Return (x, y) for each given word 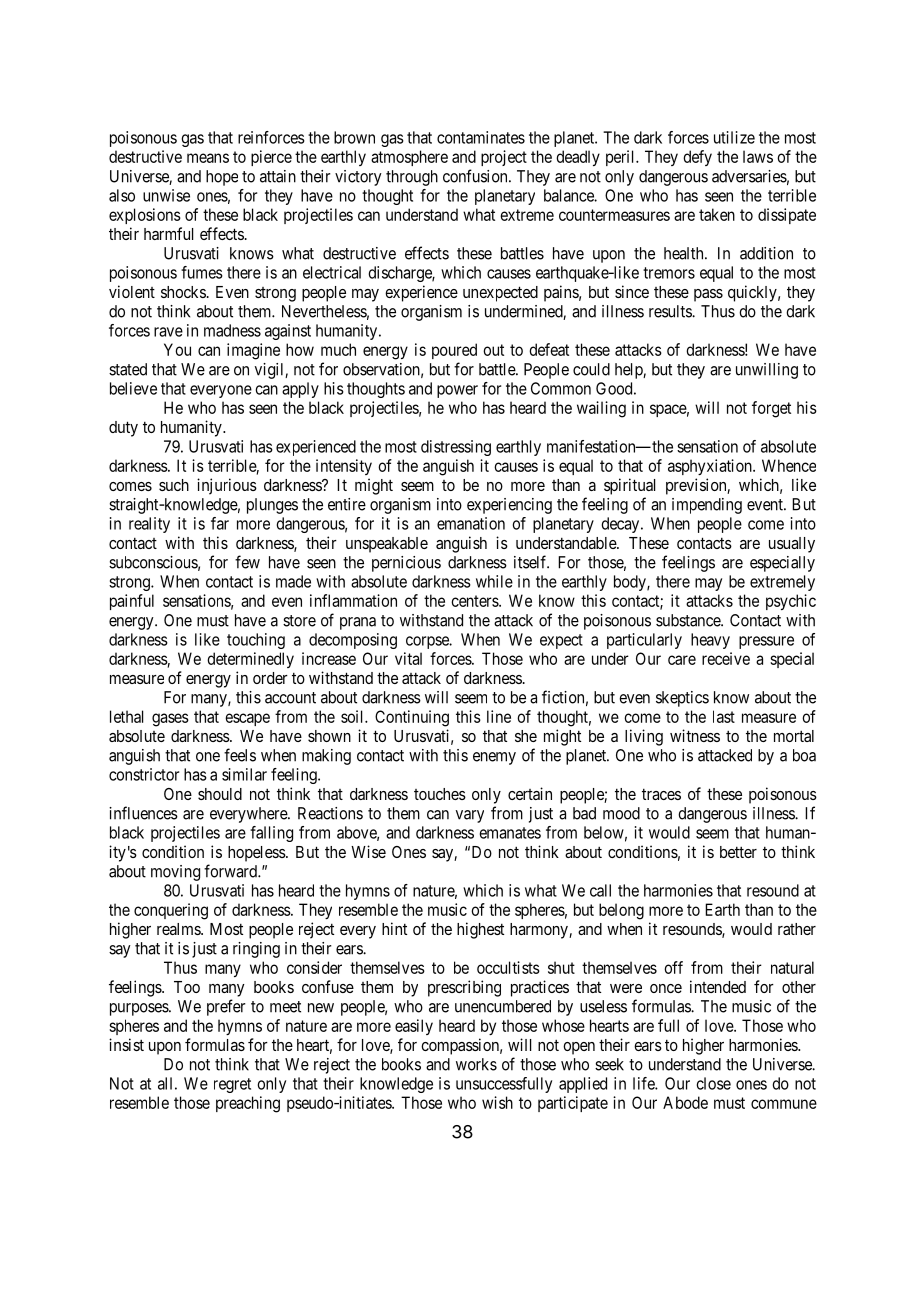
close (714, 1083)
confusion (476, 176)
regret (232, 1085)
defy (697, 158)
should (220, 794)
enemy (494, 758)
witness (695, 735)
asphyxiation (711, 467)
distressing (456, 448)
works (476, 1064)
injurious (227, 486)
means (208, 158)
